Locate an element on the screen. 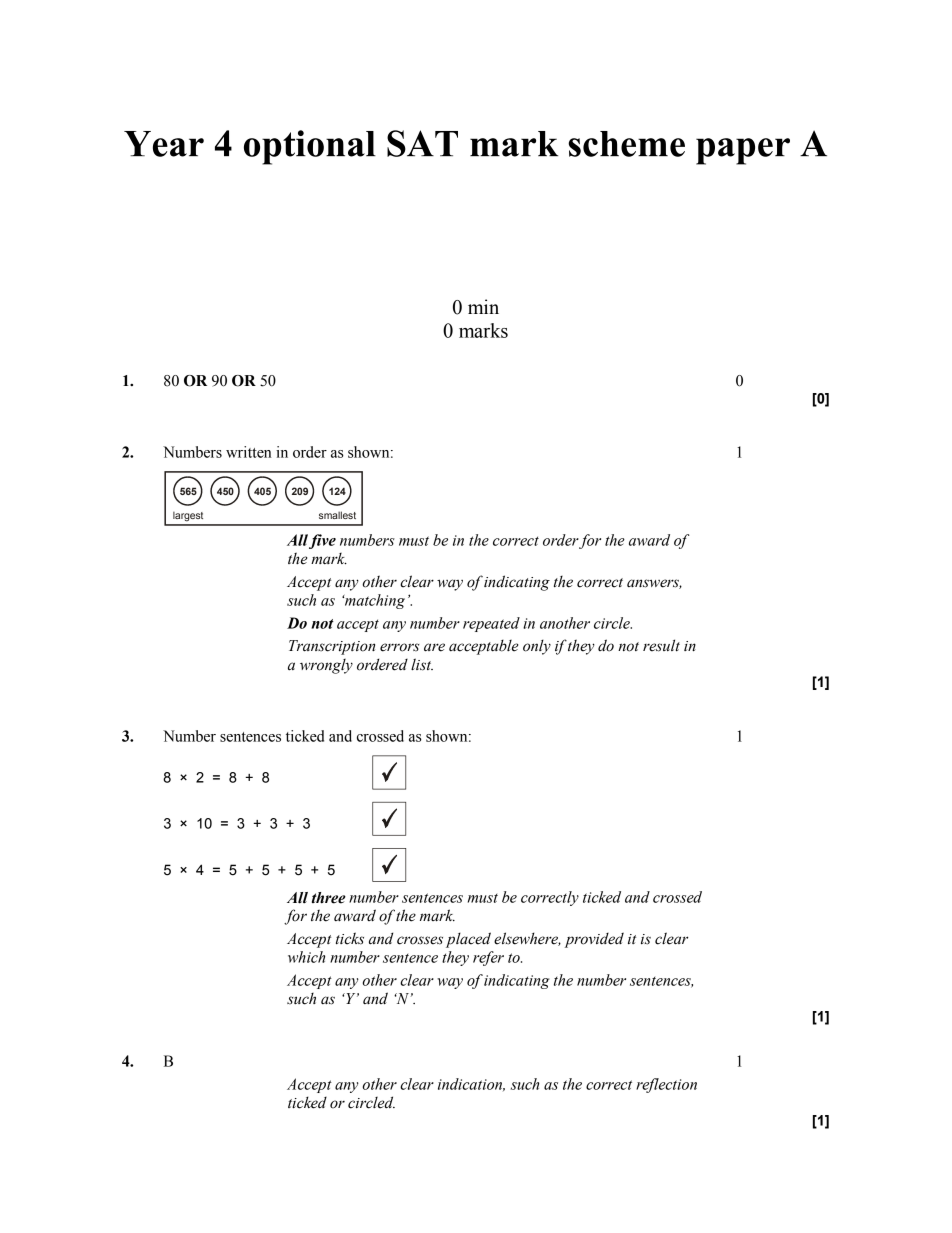 This screenshot has height=1233, width=952. which is located at coordinates (306, 957).
